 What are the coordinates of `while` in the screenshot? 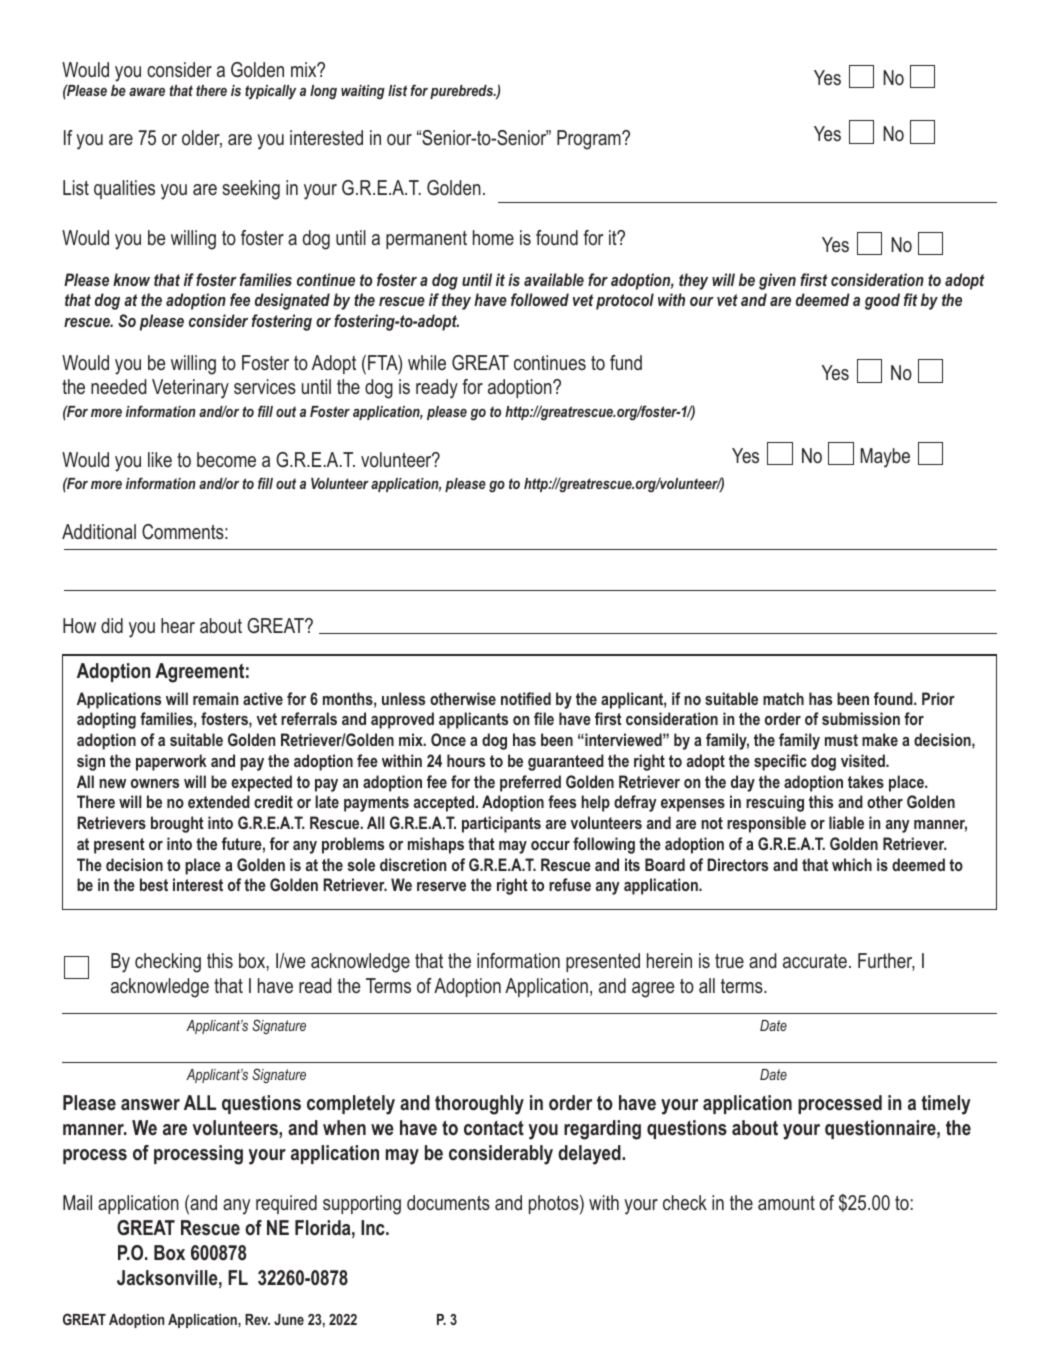 It's located at (427, 362).
